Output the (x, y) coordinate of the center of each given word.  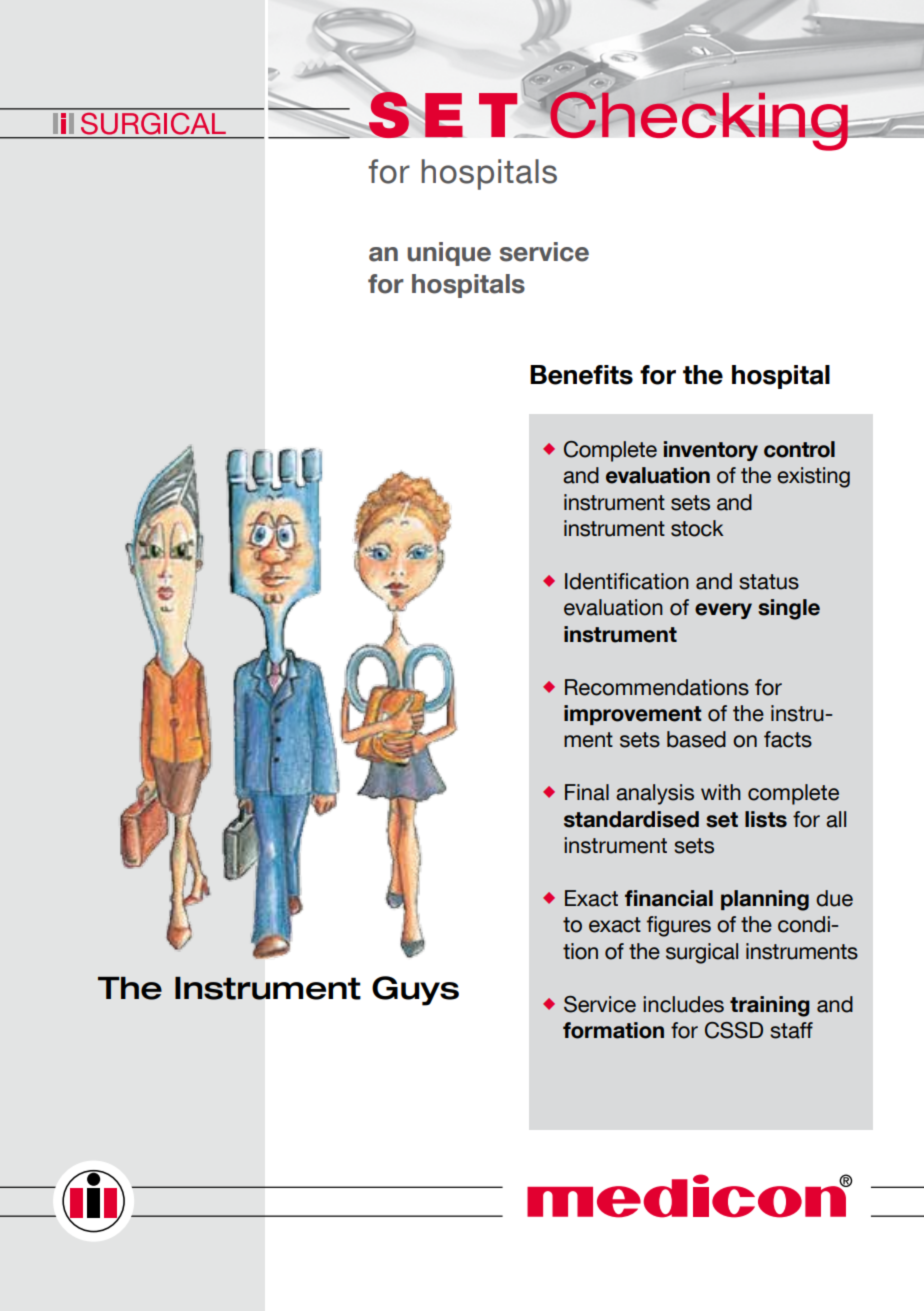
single (789, 609)
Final (587, 792)
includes (683, 1004)
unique (449, 254)
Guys (415, 991)
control (799, 449)
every (723, 611)
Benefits (581, 375)
